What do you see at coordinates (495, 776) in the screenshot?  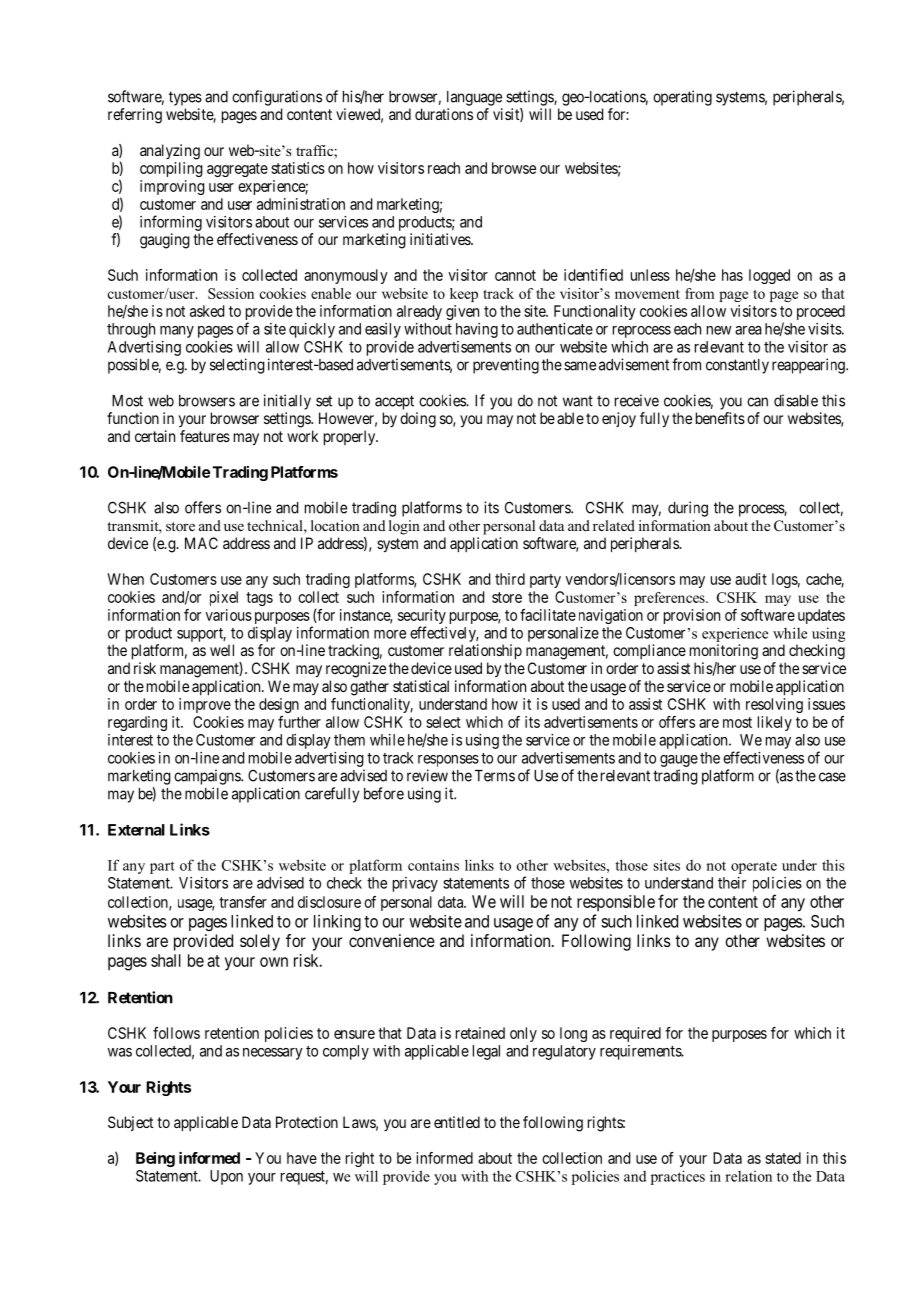 I see `Terms` at bounding box center [495, 776].
